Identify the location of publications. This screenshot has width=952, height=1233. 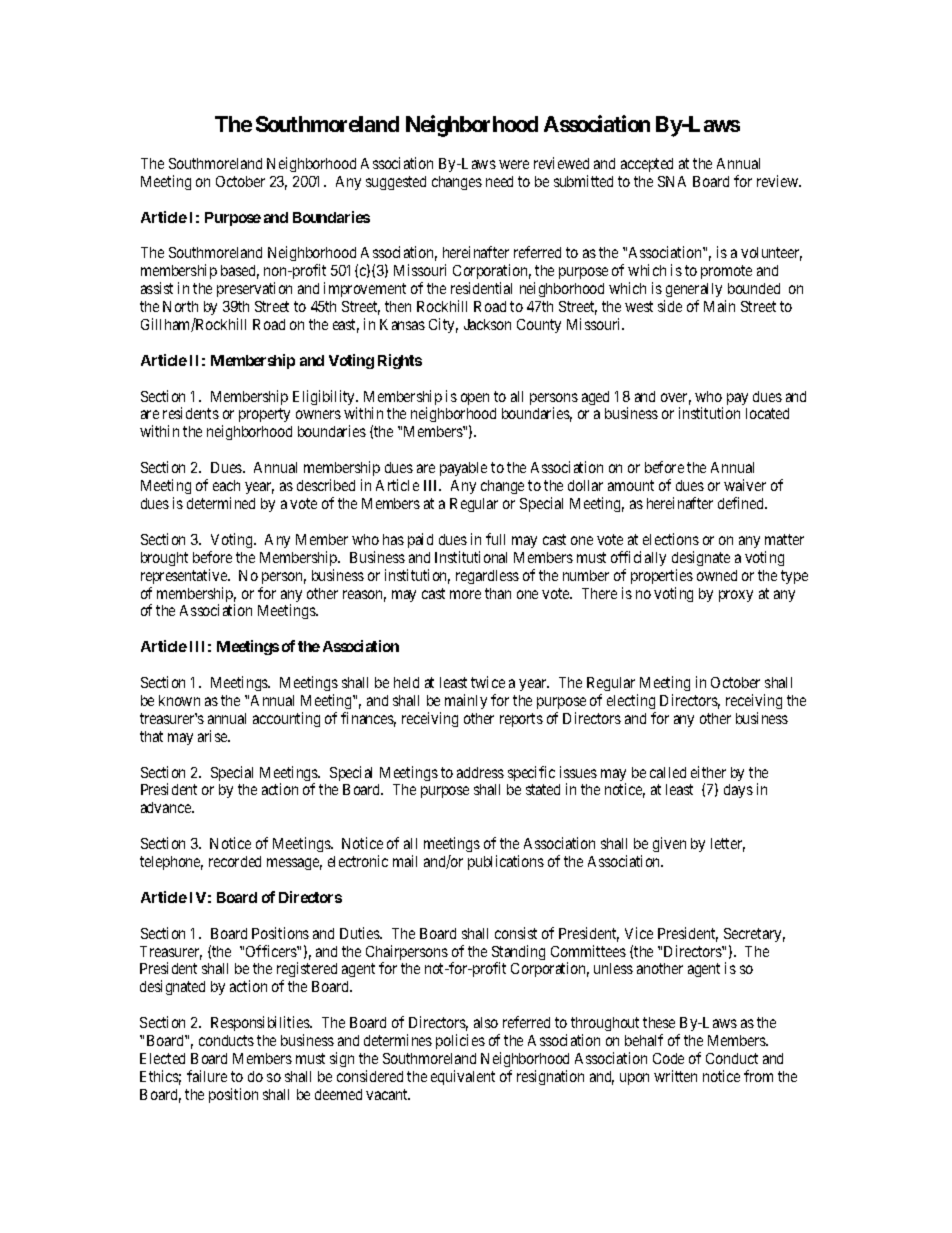
(506, 862).
